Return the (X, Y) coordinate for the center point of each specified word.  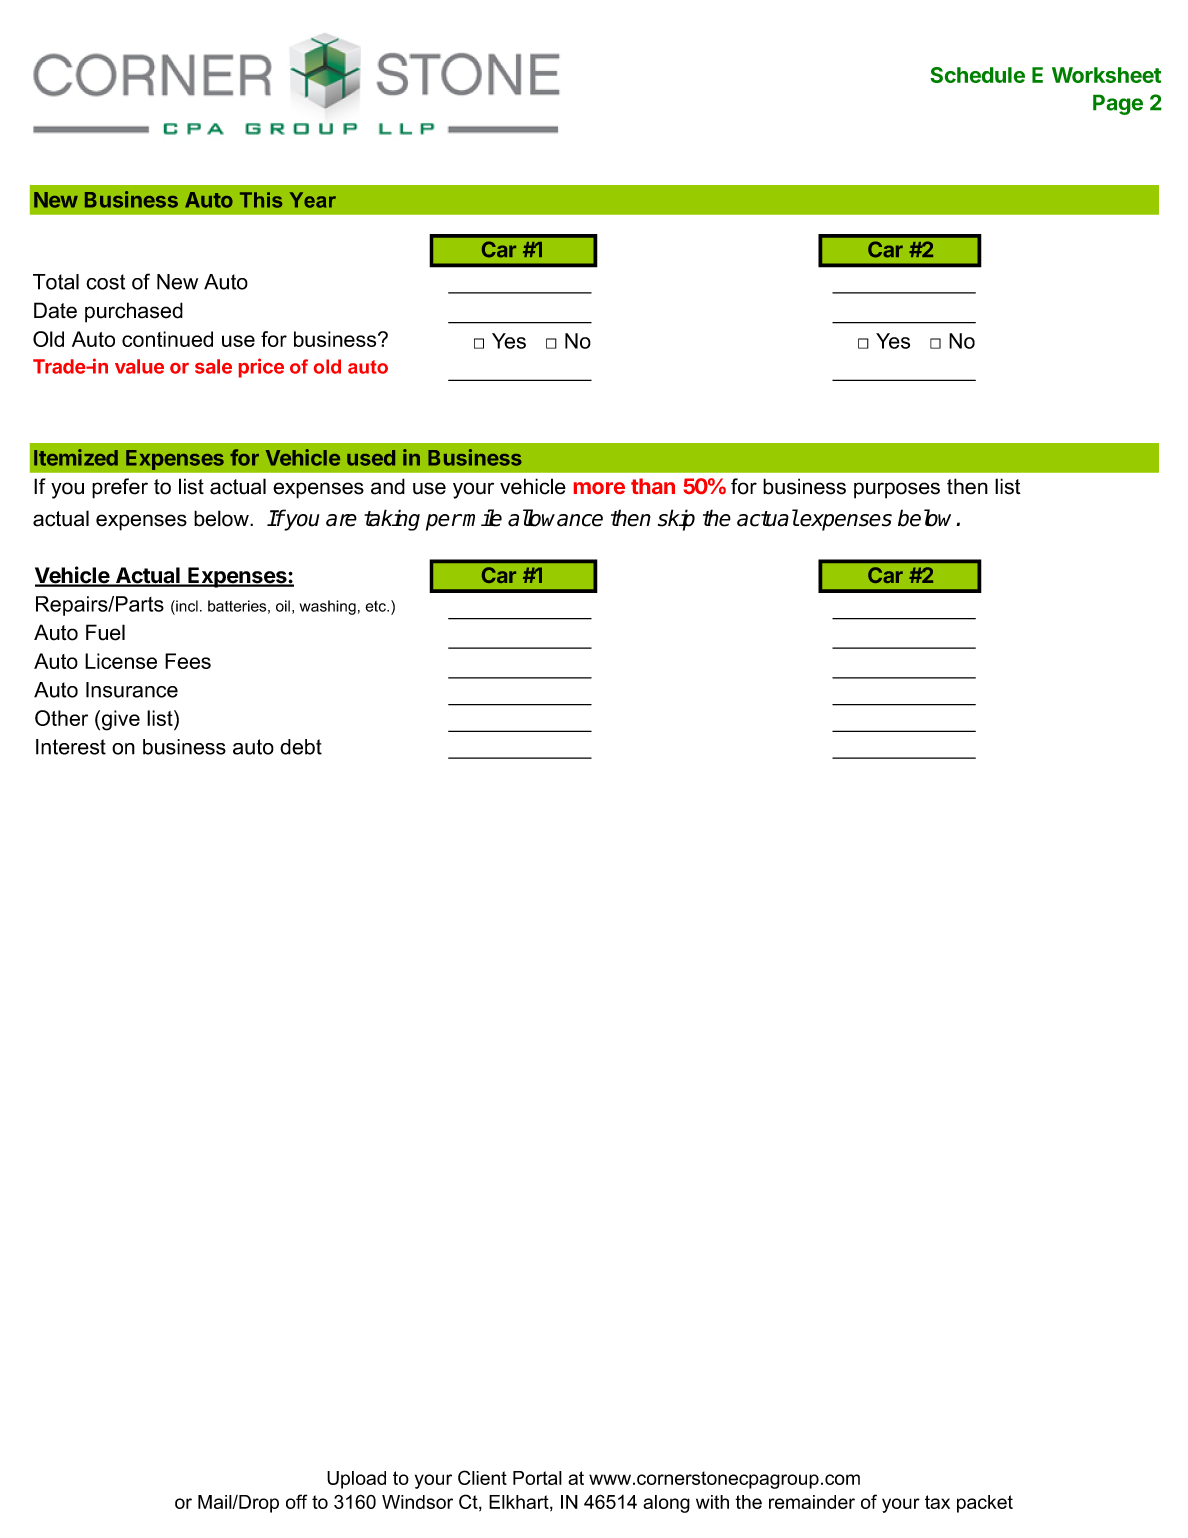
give (121, 720)
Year (313, 200)
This (261, 200)
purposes (897, 490)
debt (301, 747)
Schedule (977, 75)
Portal (537, 1478)
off (296, 1501)
